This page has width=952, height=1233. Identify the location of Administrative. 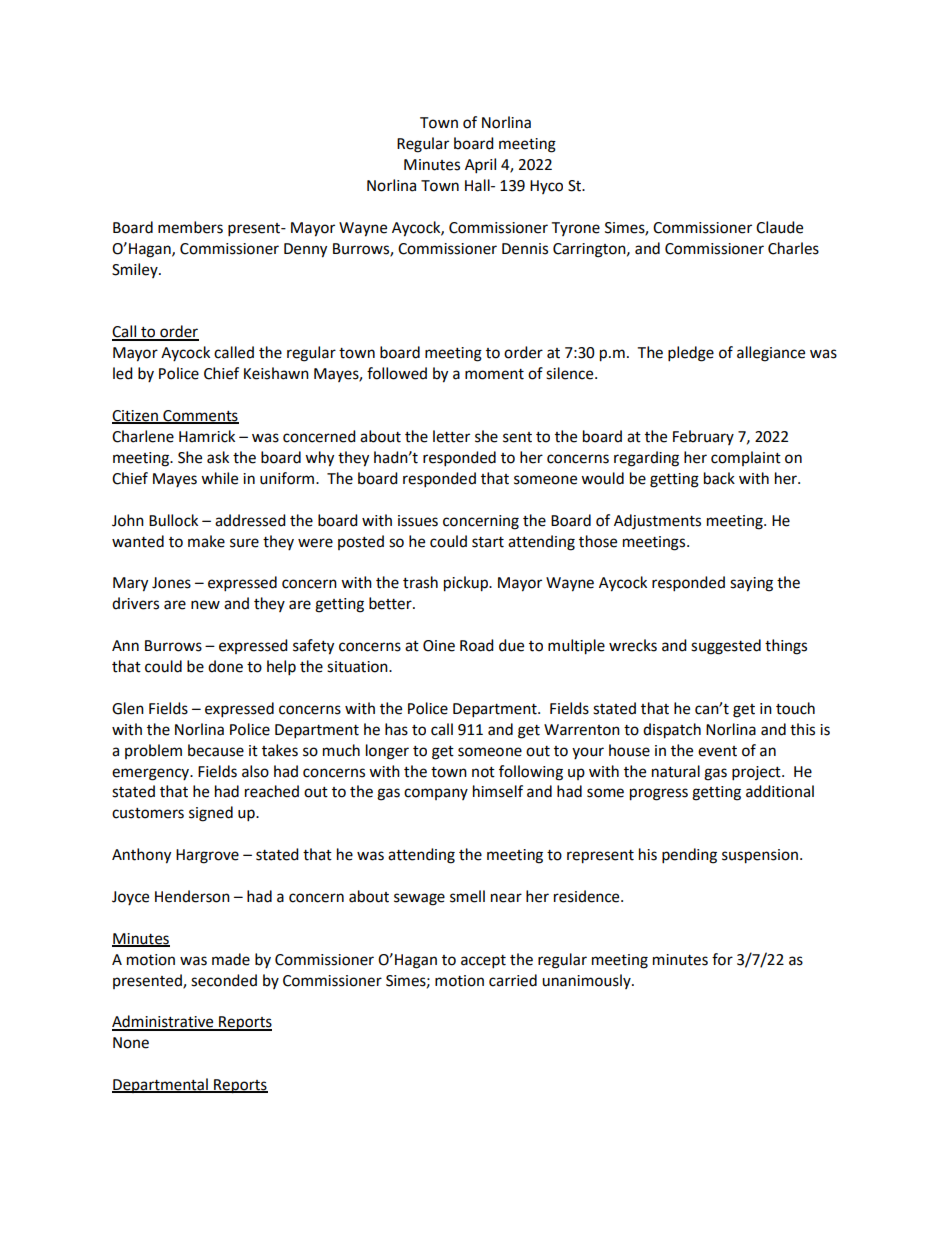
(164, 1022).
